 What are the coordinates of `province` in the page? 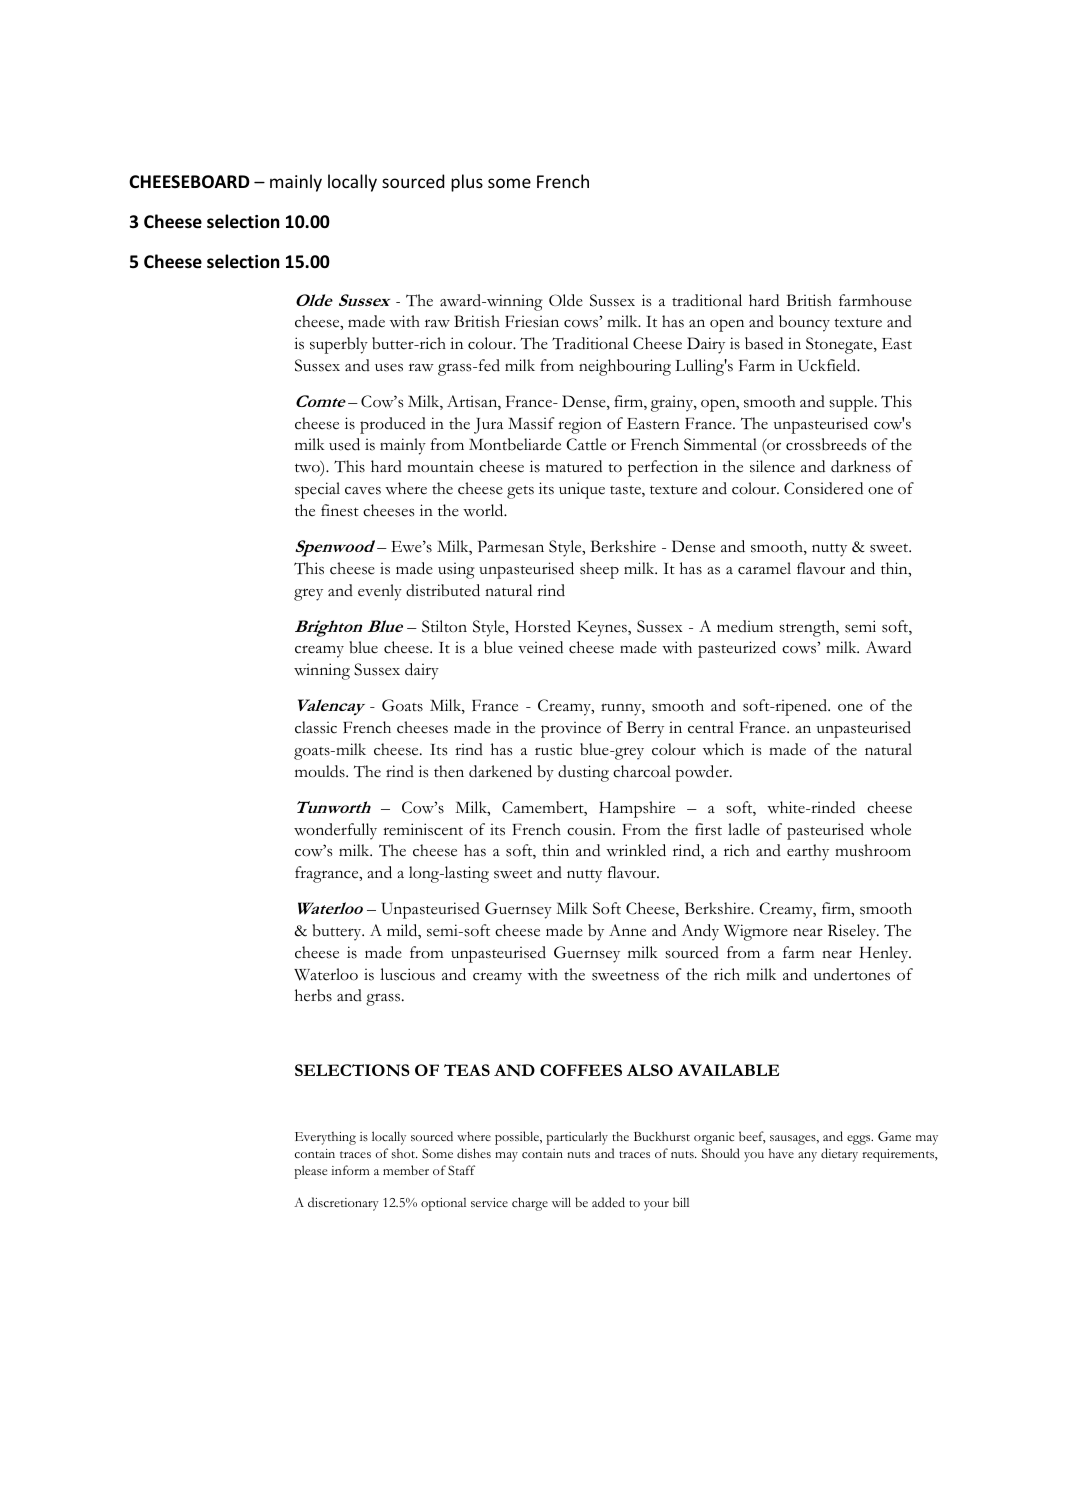 It's located at (571, 730).
